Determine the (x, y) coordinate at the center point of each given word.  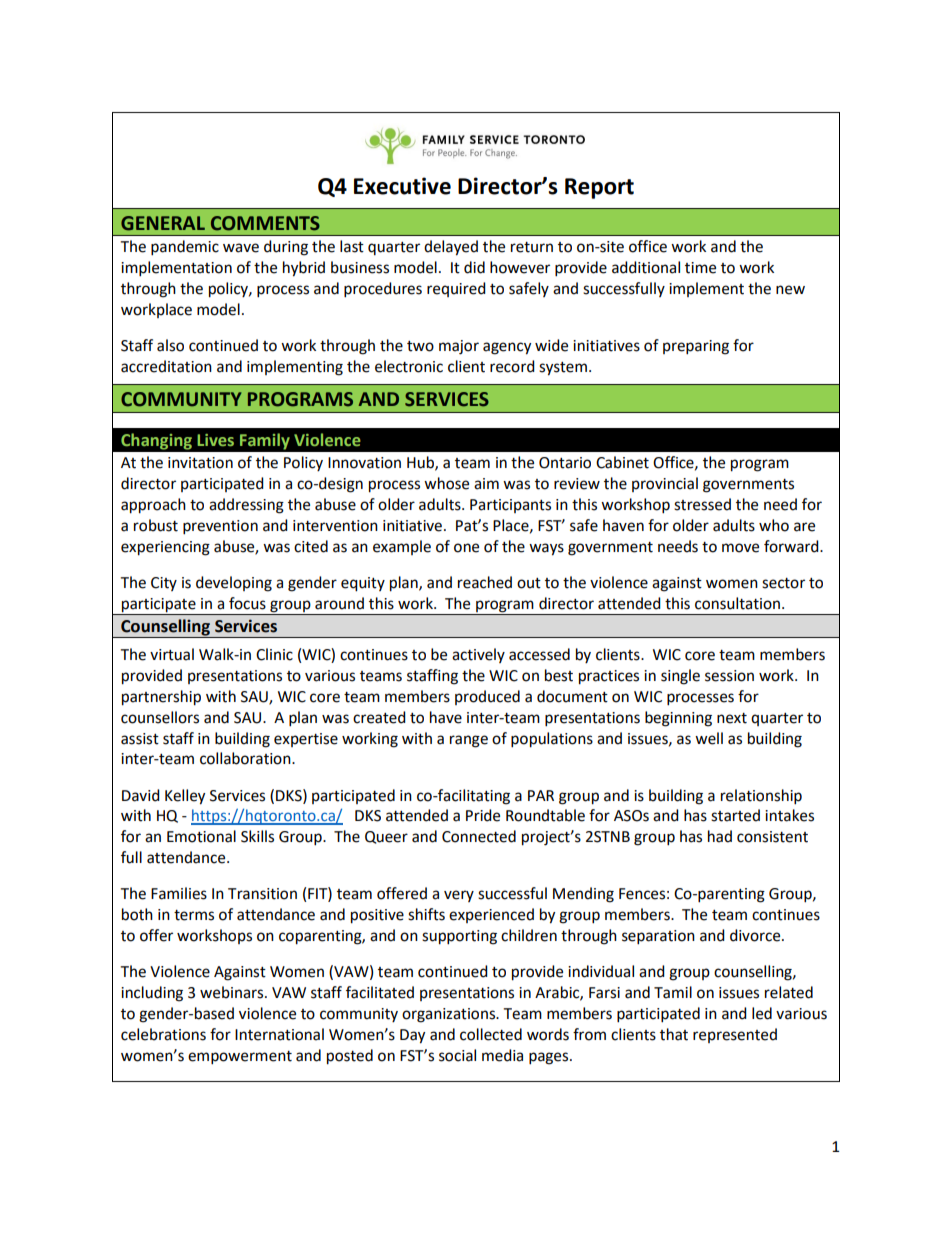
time (700, 268)
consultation (737, 603)
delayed (451, 248)
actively (478, 655)
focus (247, 603)
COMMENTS (265, 223)
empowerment (240, 1058)
